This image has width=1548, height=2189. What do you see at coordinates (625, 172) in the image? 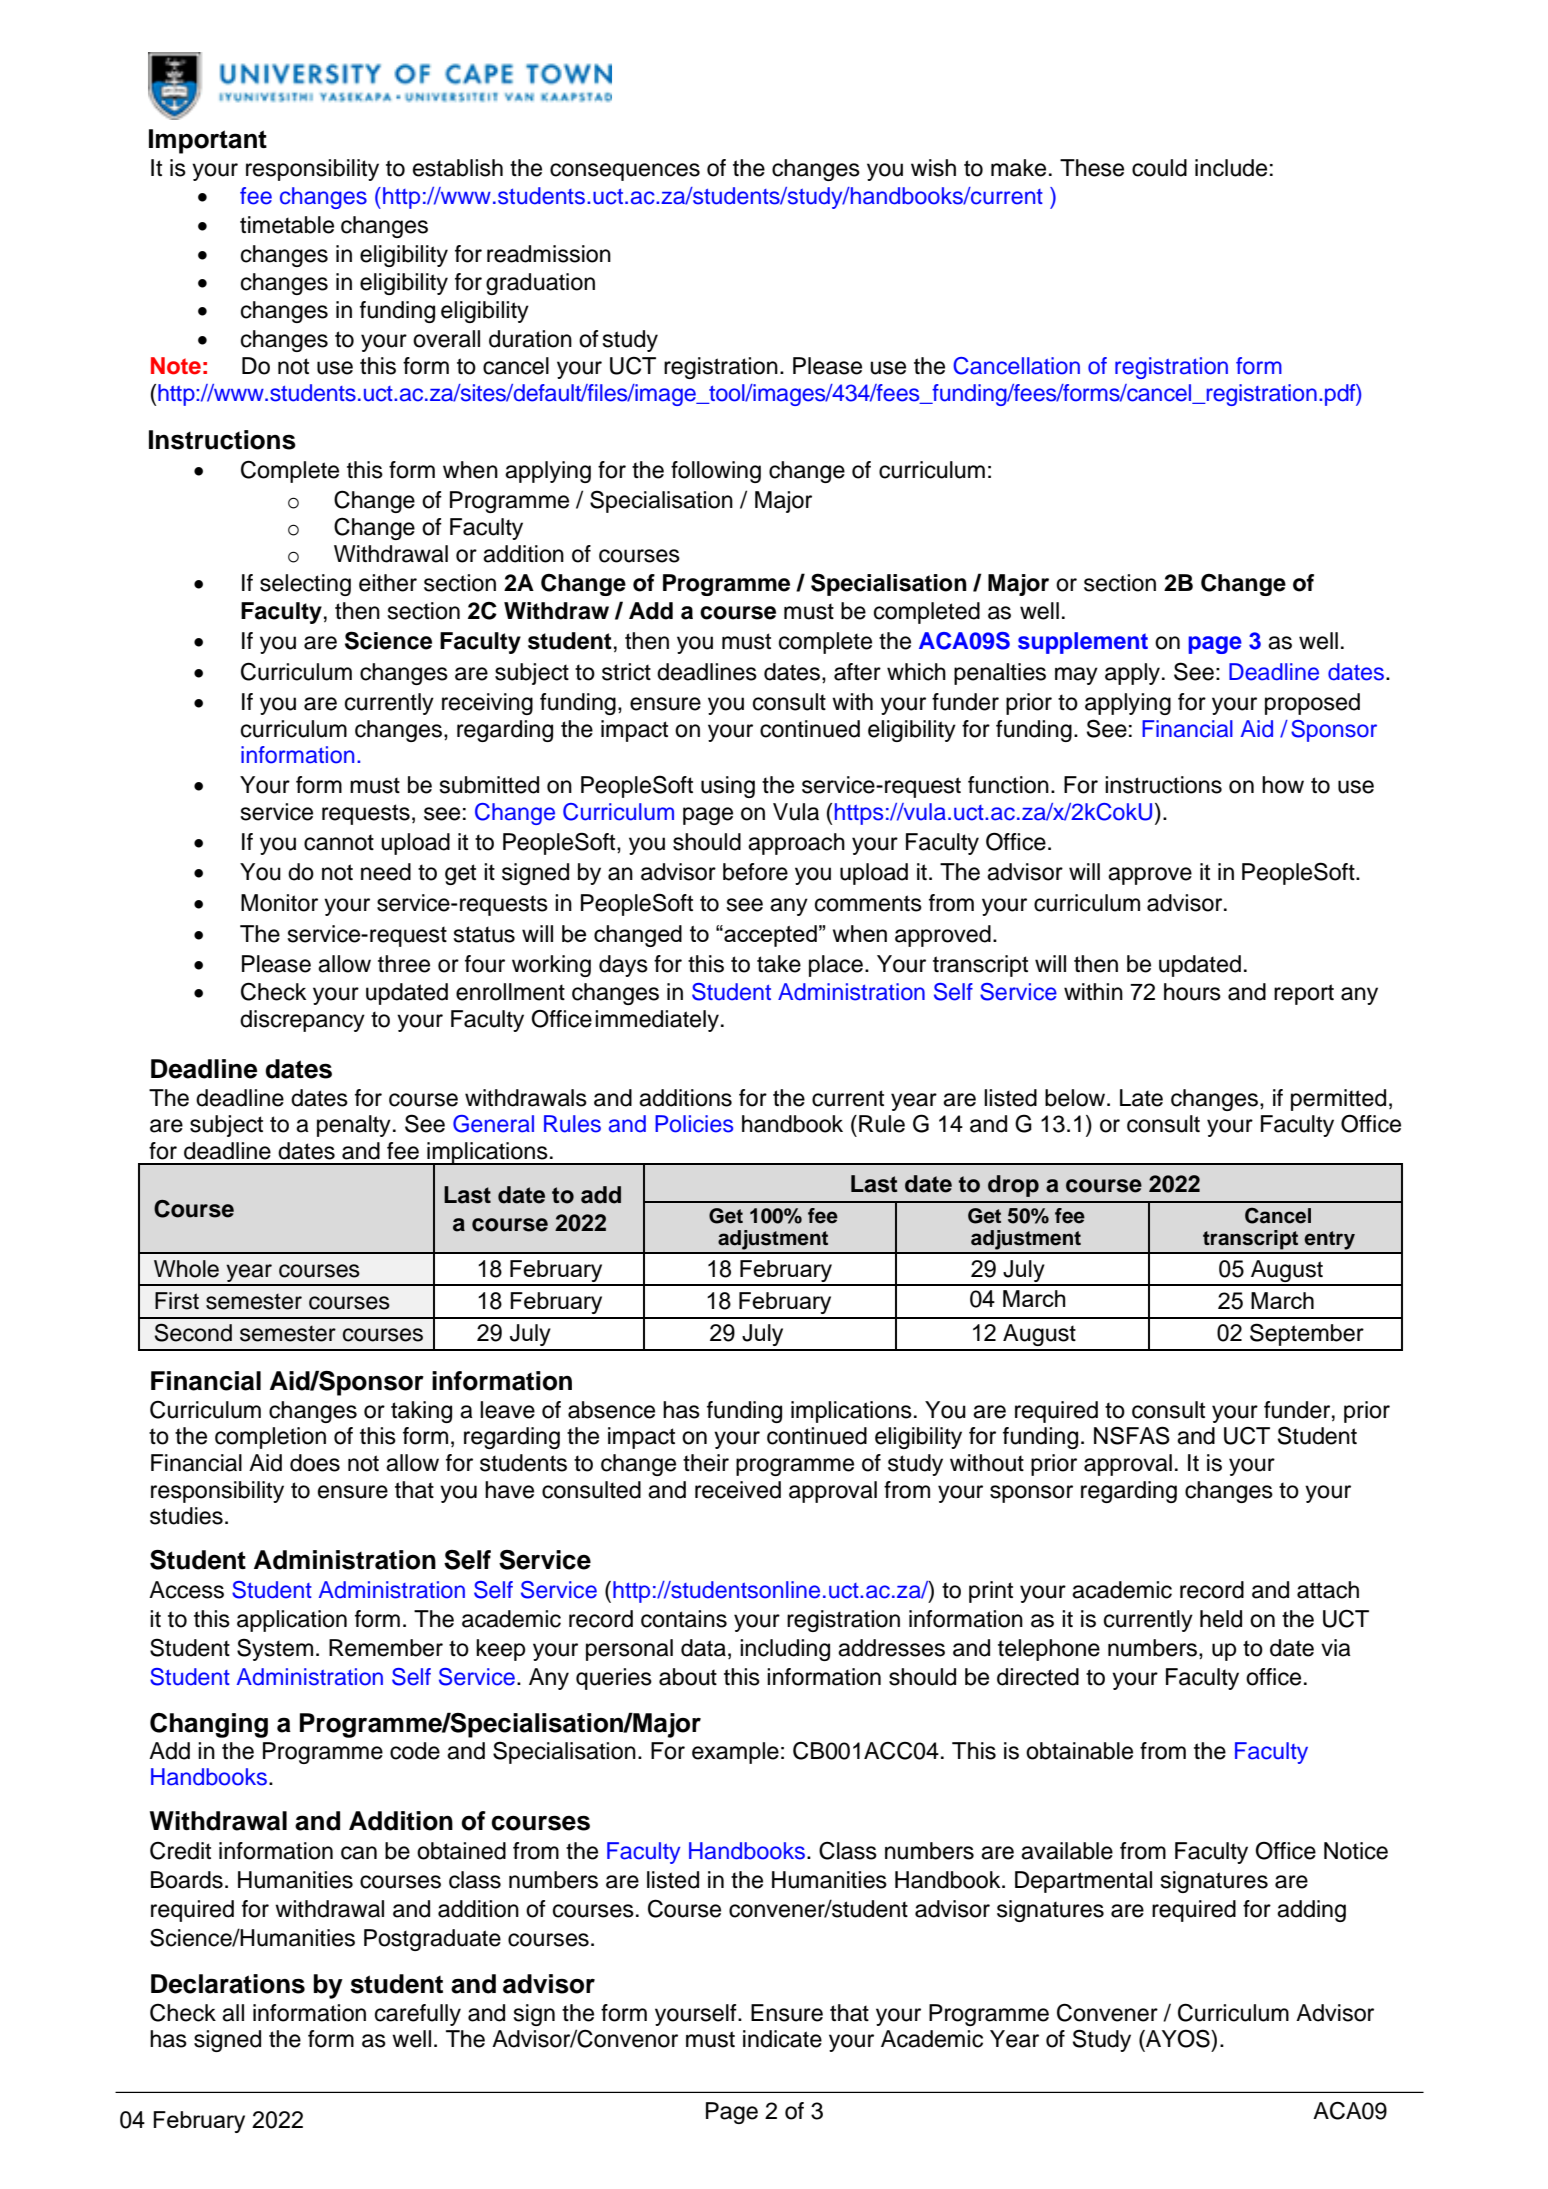
I see `consequences` at bounding box center [625, 172].
